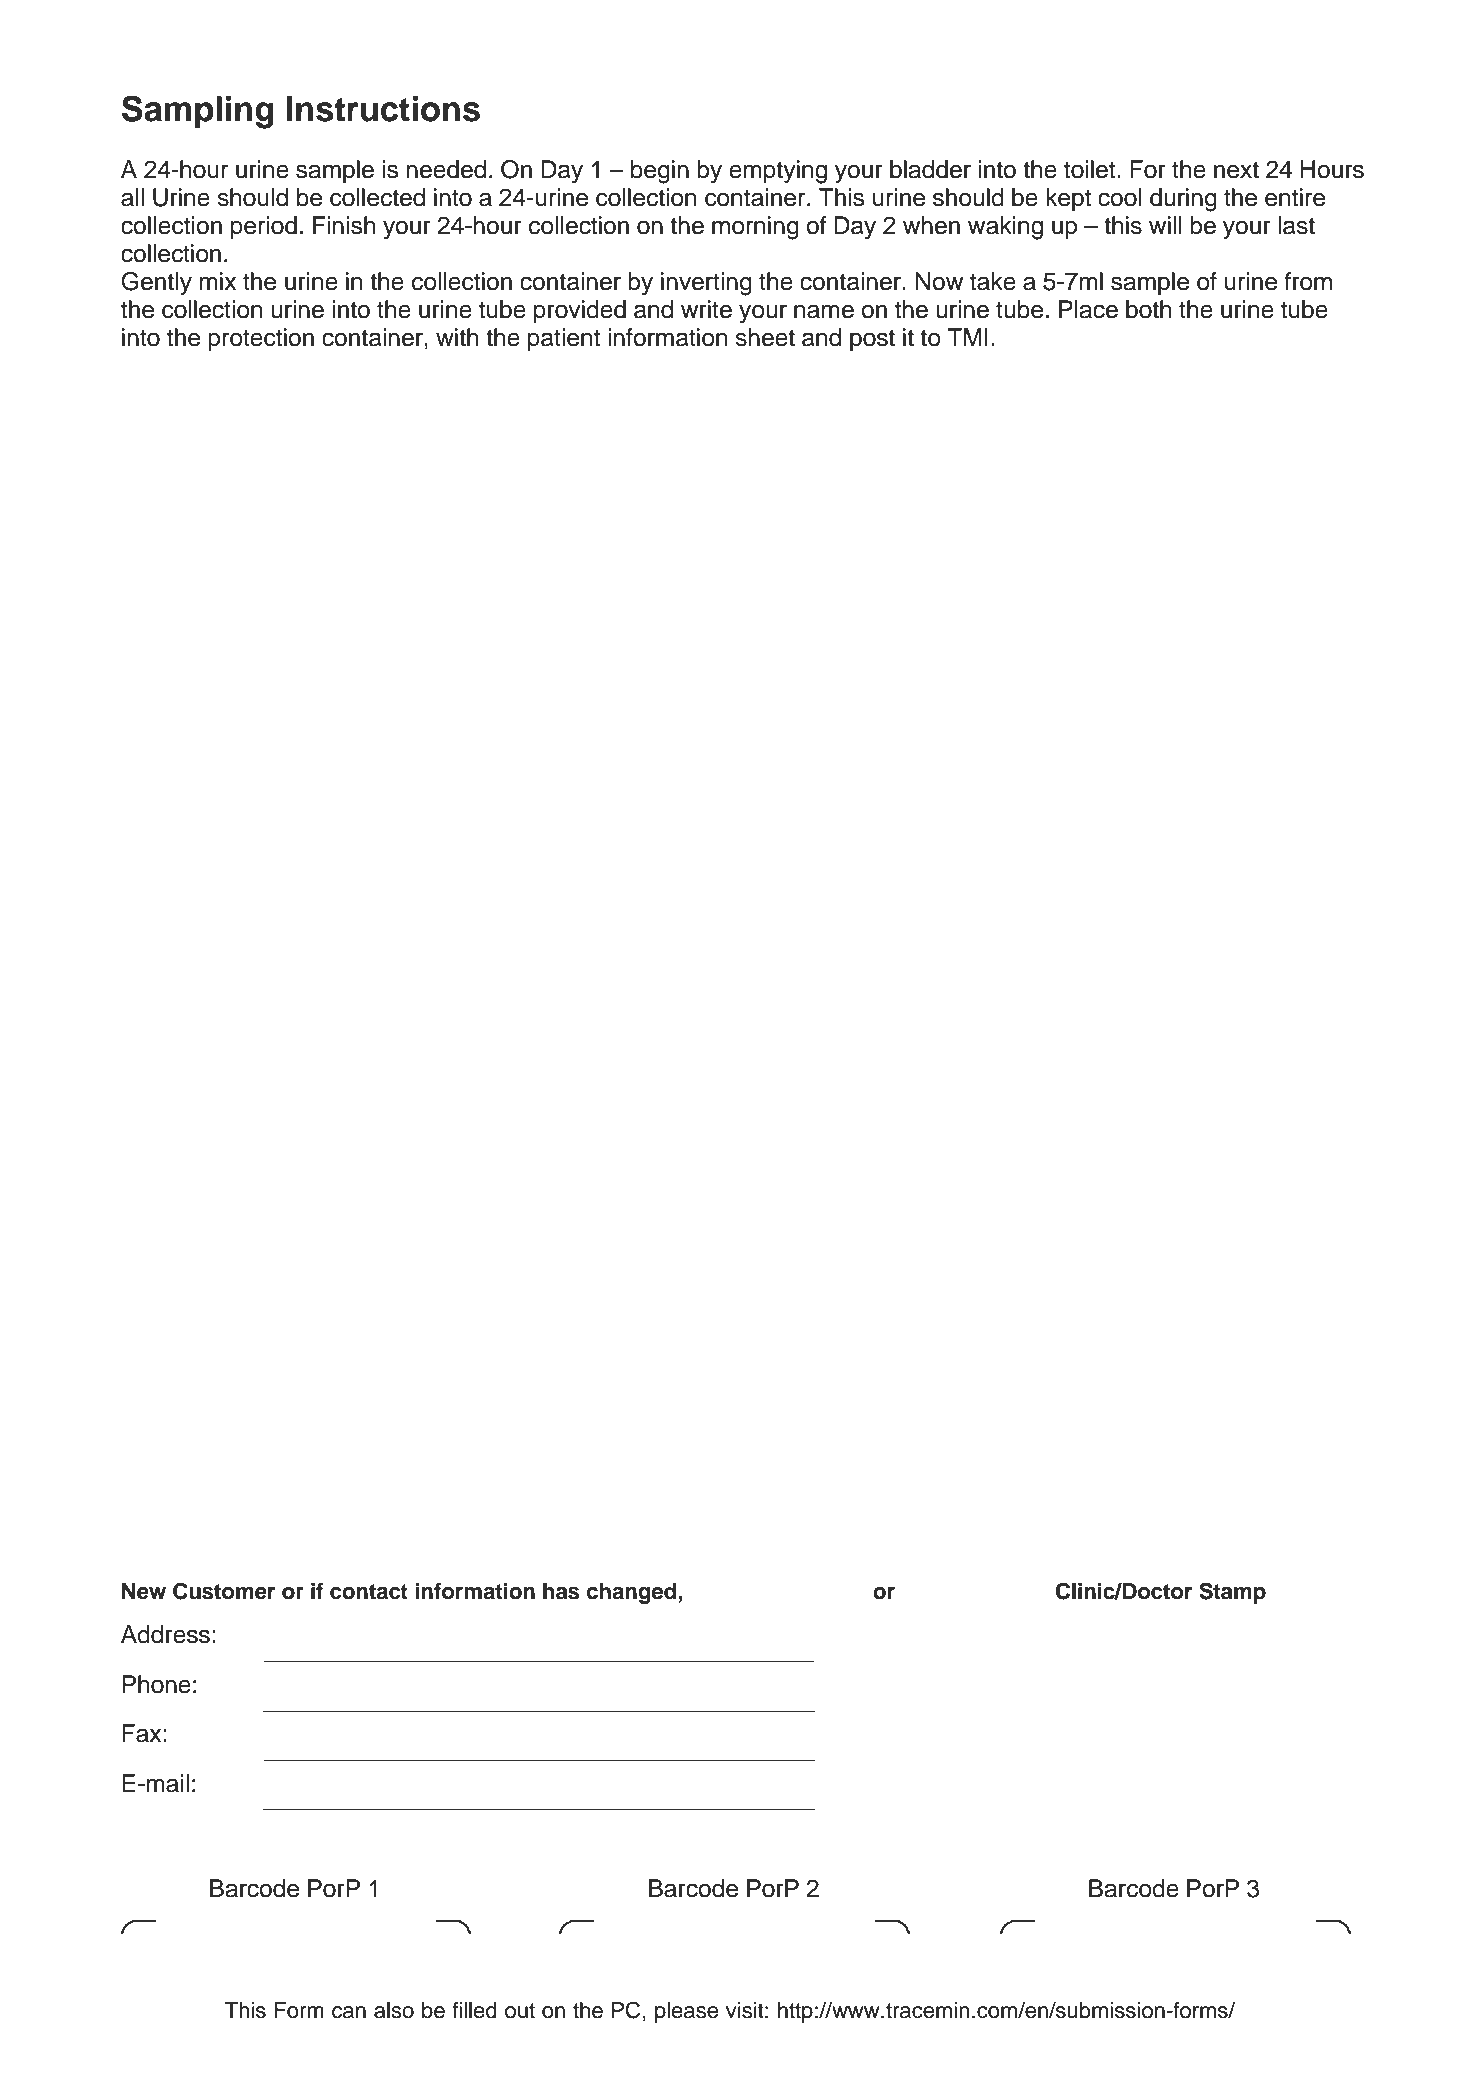  What do you see at coordinates (765, 337) in the screenshot?
I see `sheet` at bounding box center [765, 337].
